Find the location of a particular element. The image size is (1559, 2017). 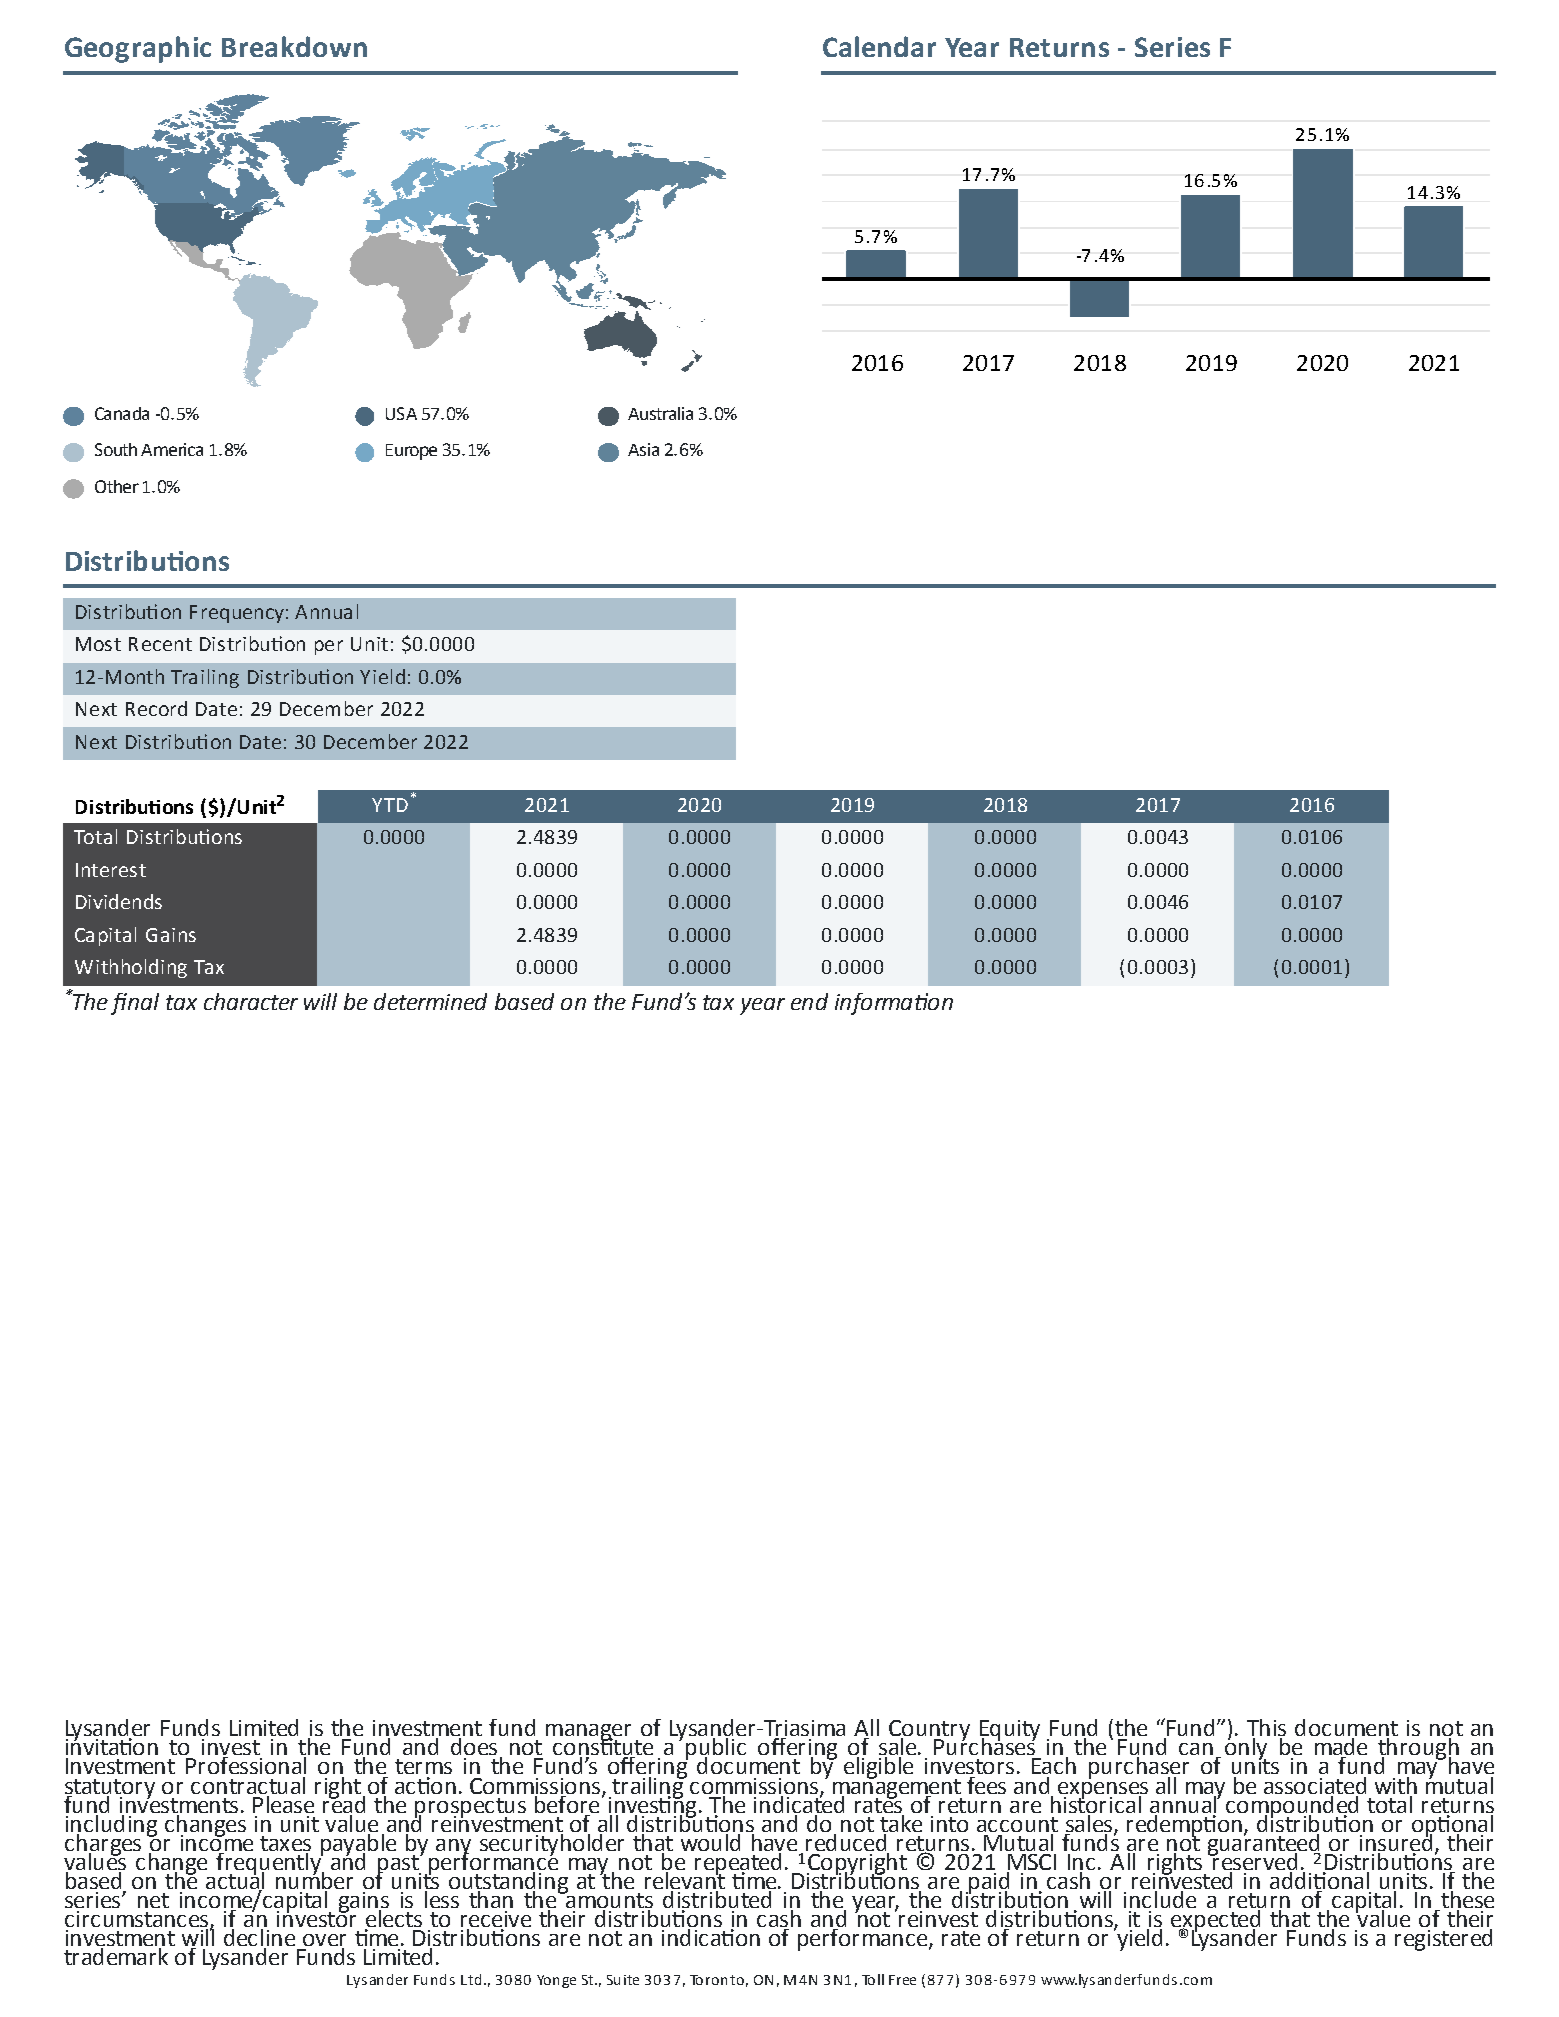

decline is located at coordinates (259, 1937).
